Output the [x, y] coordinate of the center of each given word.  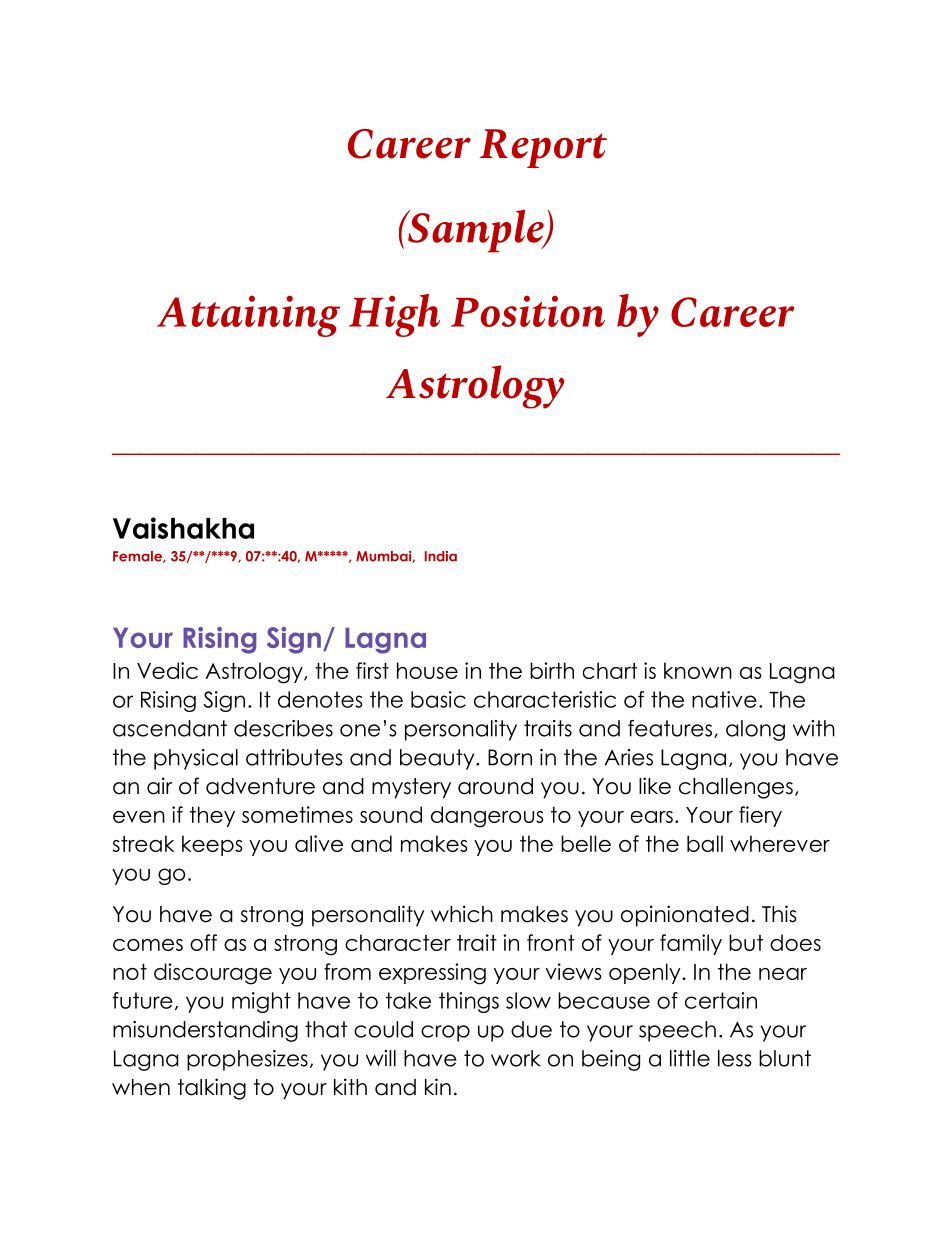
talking [212, 1089]
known [698, 670]
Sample [476, 231]
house [427, 670]
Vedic [167, 670]
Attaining [248, 316]
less [735, 1058]
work [515, 1058]
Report [543, 148]
